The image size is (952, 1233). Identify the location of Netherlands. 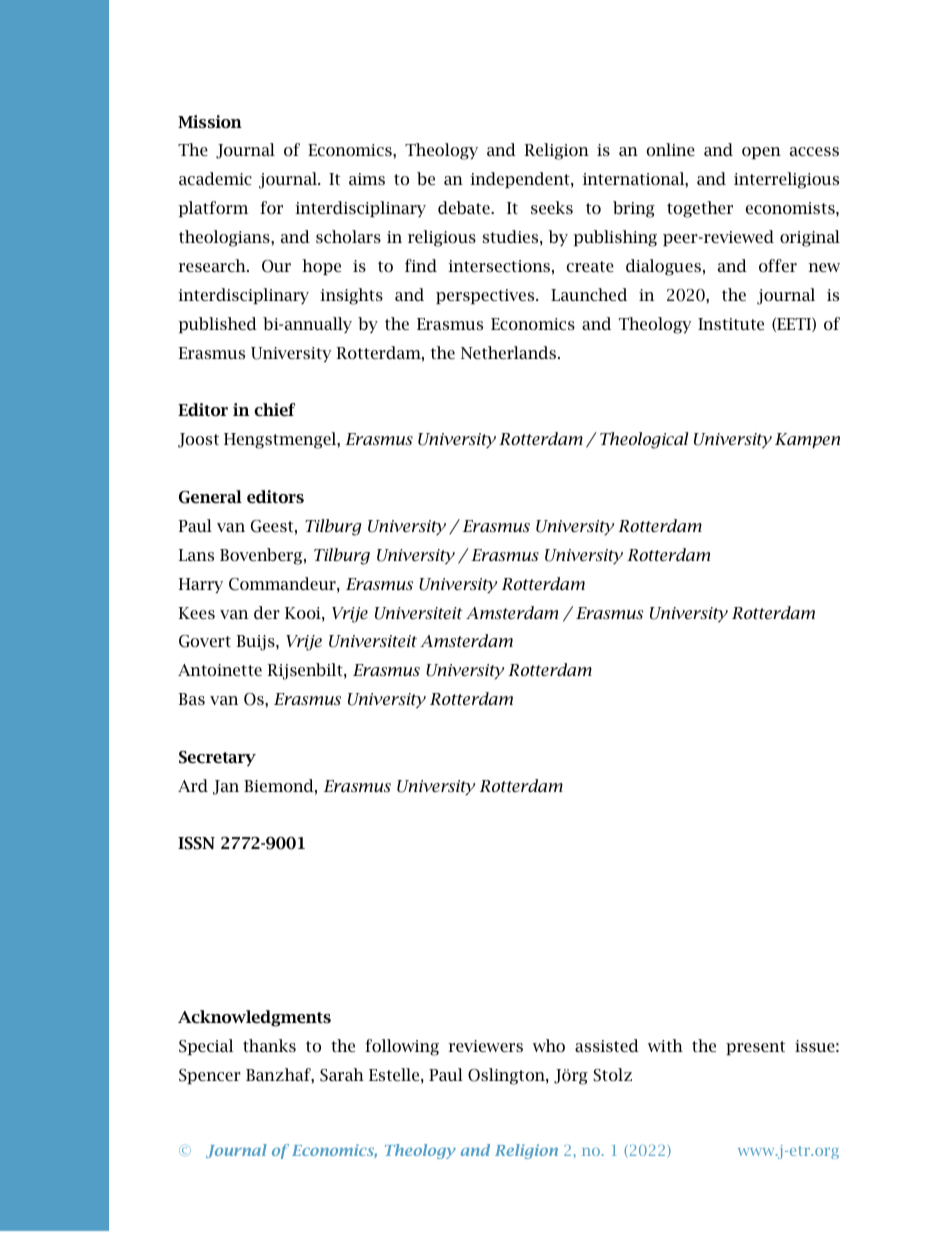
(510, 352).
